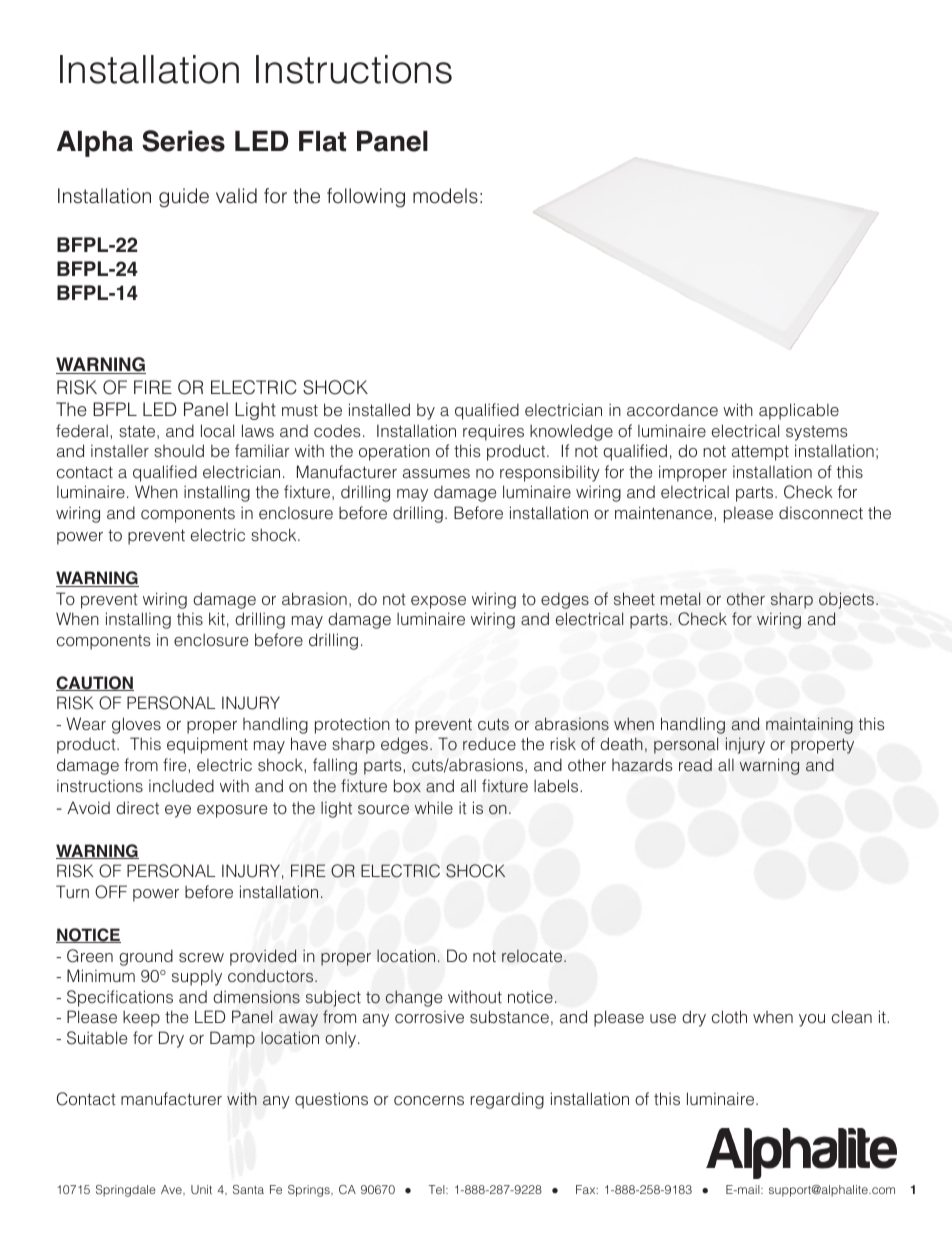  What do you see at coordinates (533, 956) in the screenshot?
I see `relocate` at bounding box center [533, 956].
